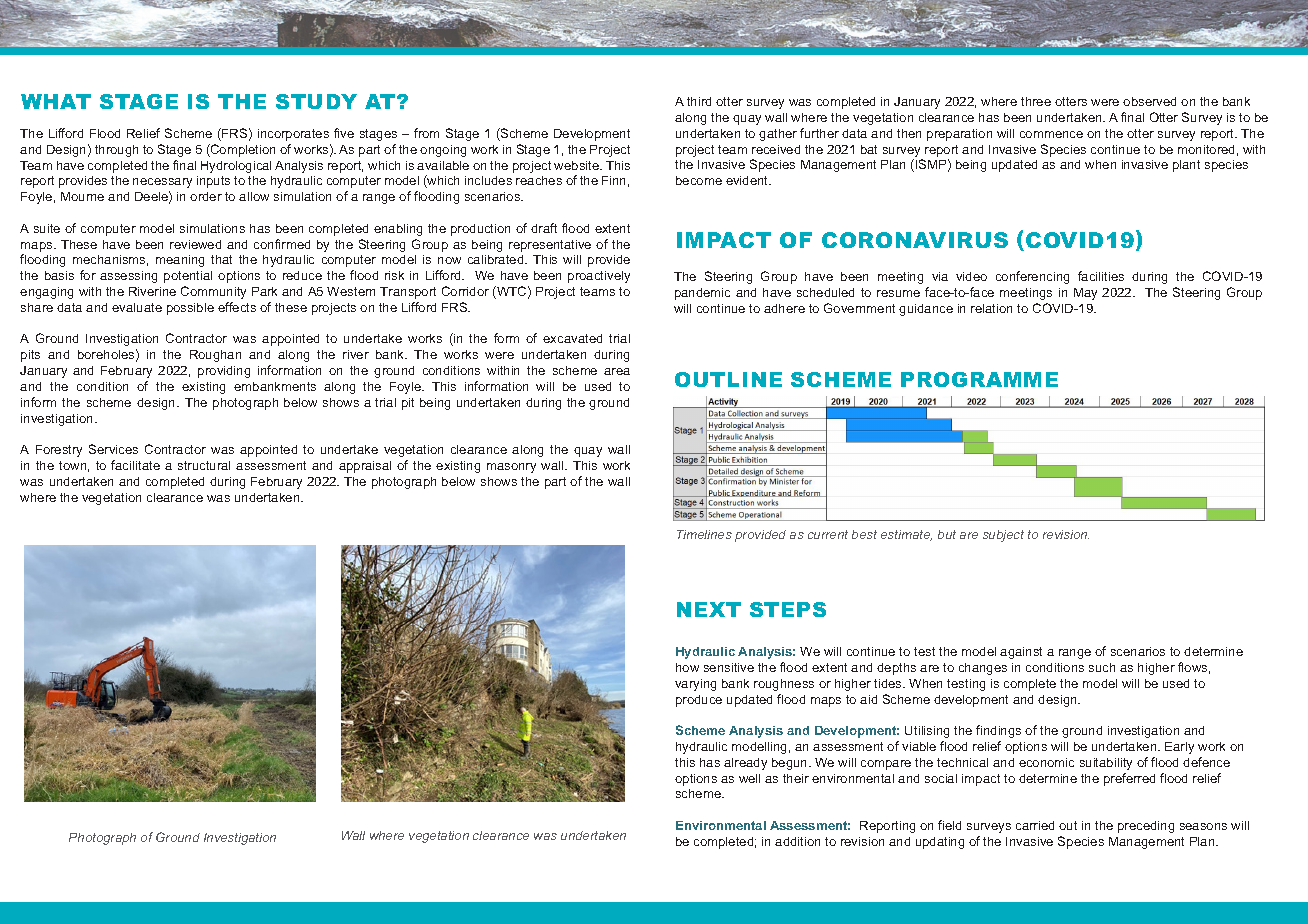 The height and width of the screenshot is (924, 1308). Describe the element at coordinates (699, 101) in the screenshot. I see `third` at that location.
